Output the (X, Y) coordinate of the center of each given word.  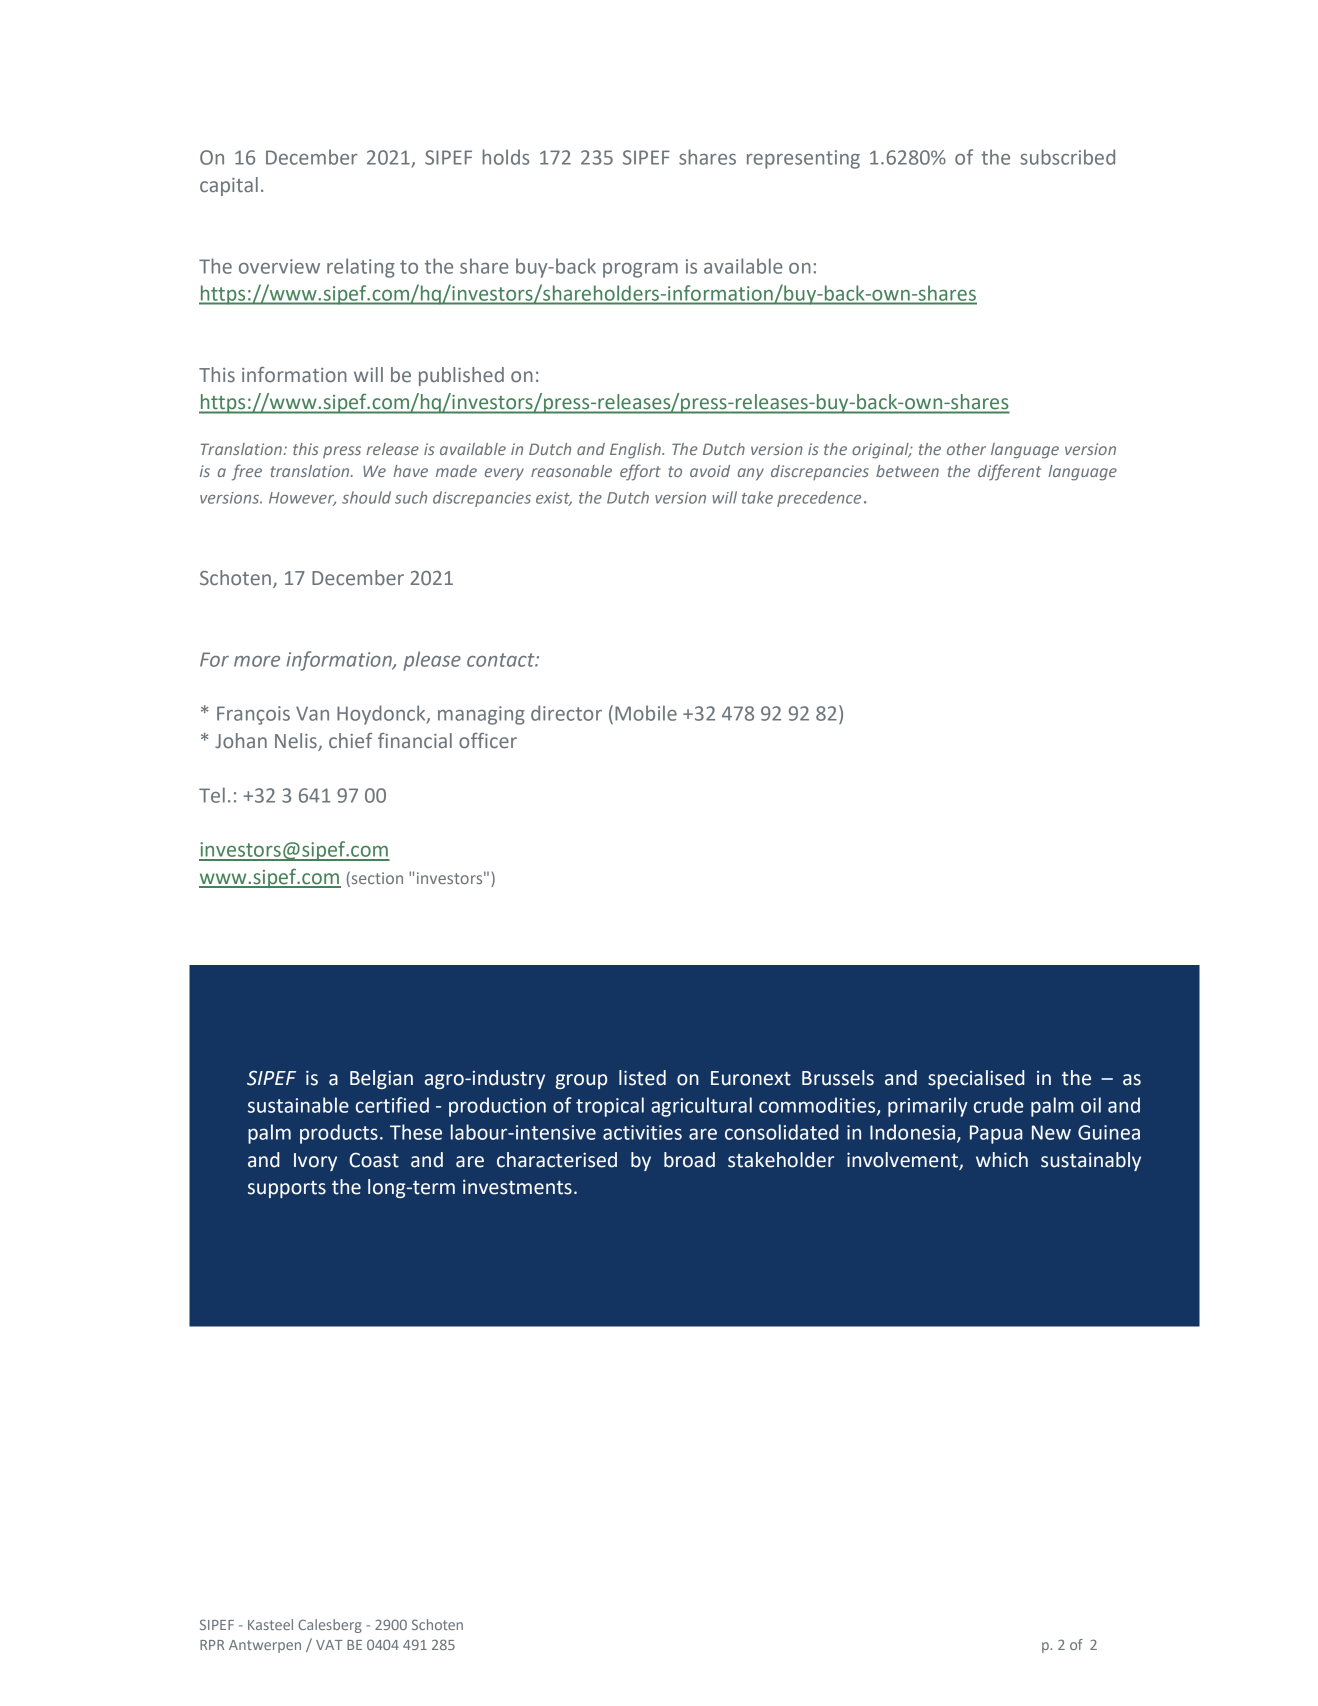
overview (279, 266)
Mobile (646, 713)
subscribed (1067, 157)
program (640, 270)
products (339, 1134)
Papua (996, 1134)
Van (312, 713)
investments (517, 1187)
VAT (329, 1645)
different (1009, 472)
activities (642, 1132)
